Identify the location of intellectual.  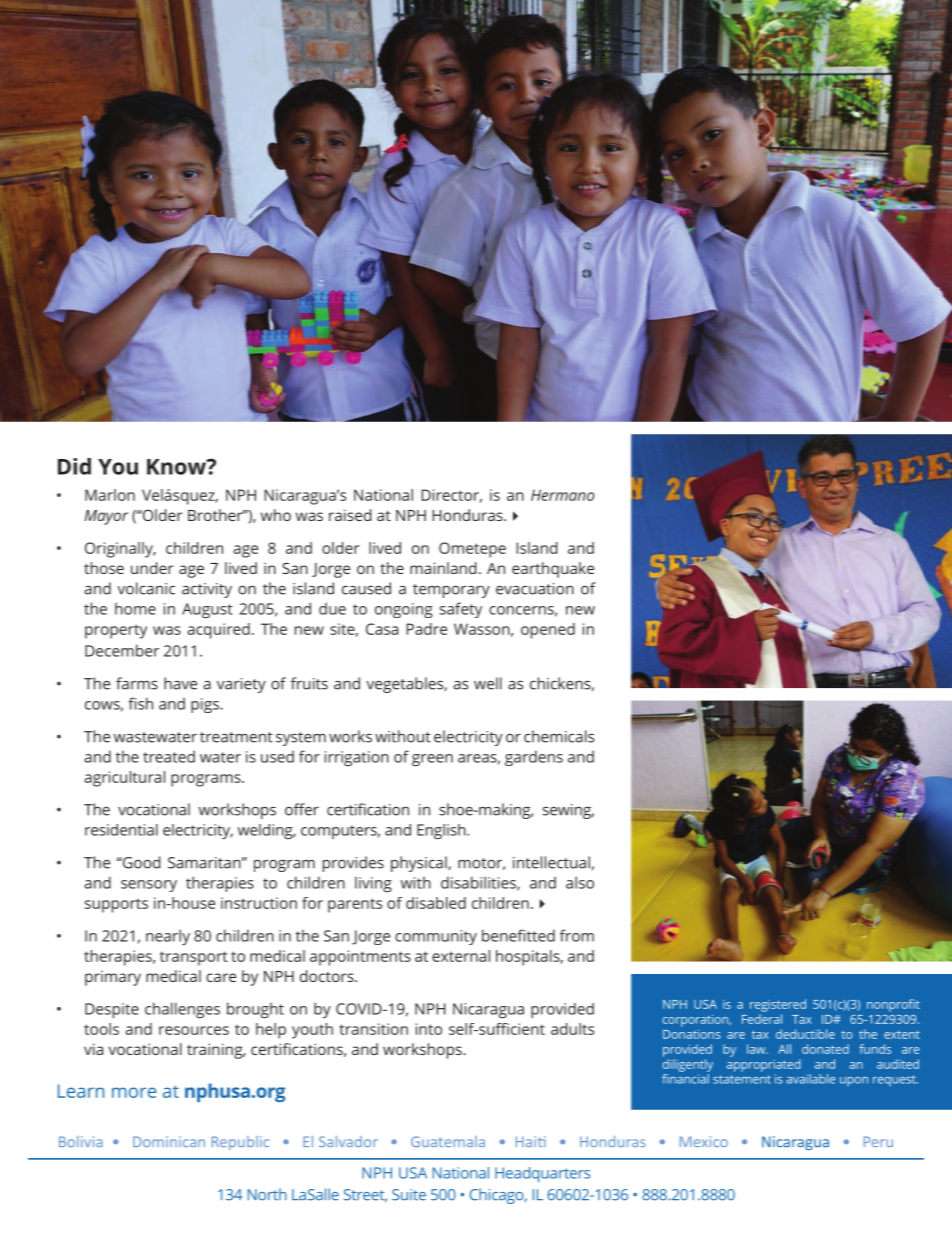
(551, 862).
